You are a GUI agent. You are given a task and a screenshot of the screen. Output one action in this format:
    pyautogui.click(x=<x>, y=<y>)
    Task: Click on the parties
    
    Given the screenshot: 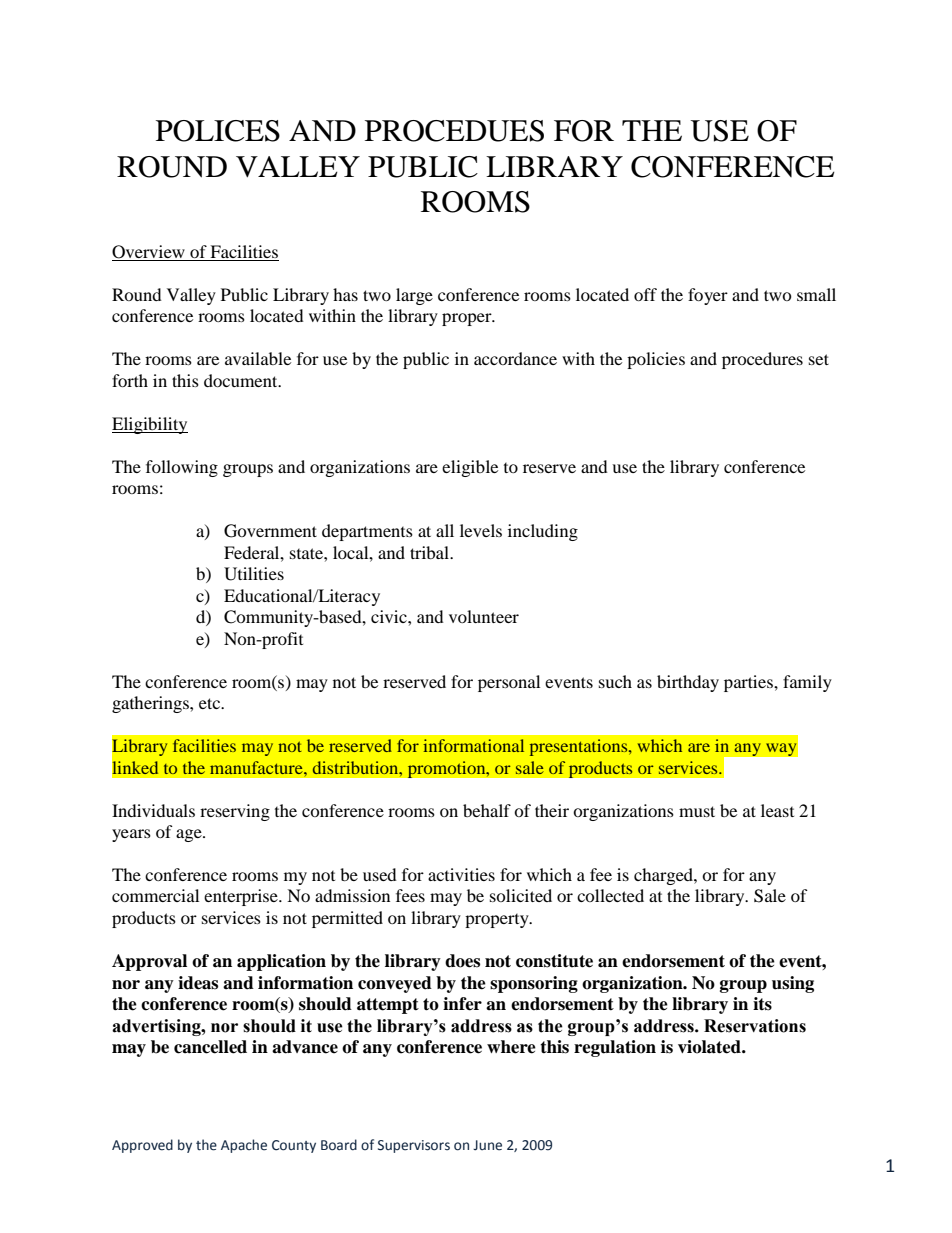 What is the action you would take?
    pyautogui.click(x=749, y=683)
